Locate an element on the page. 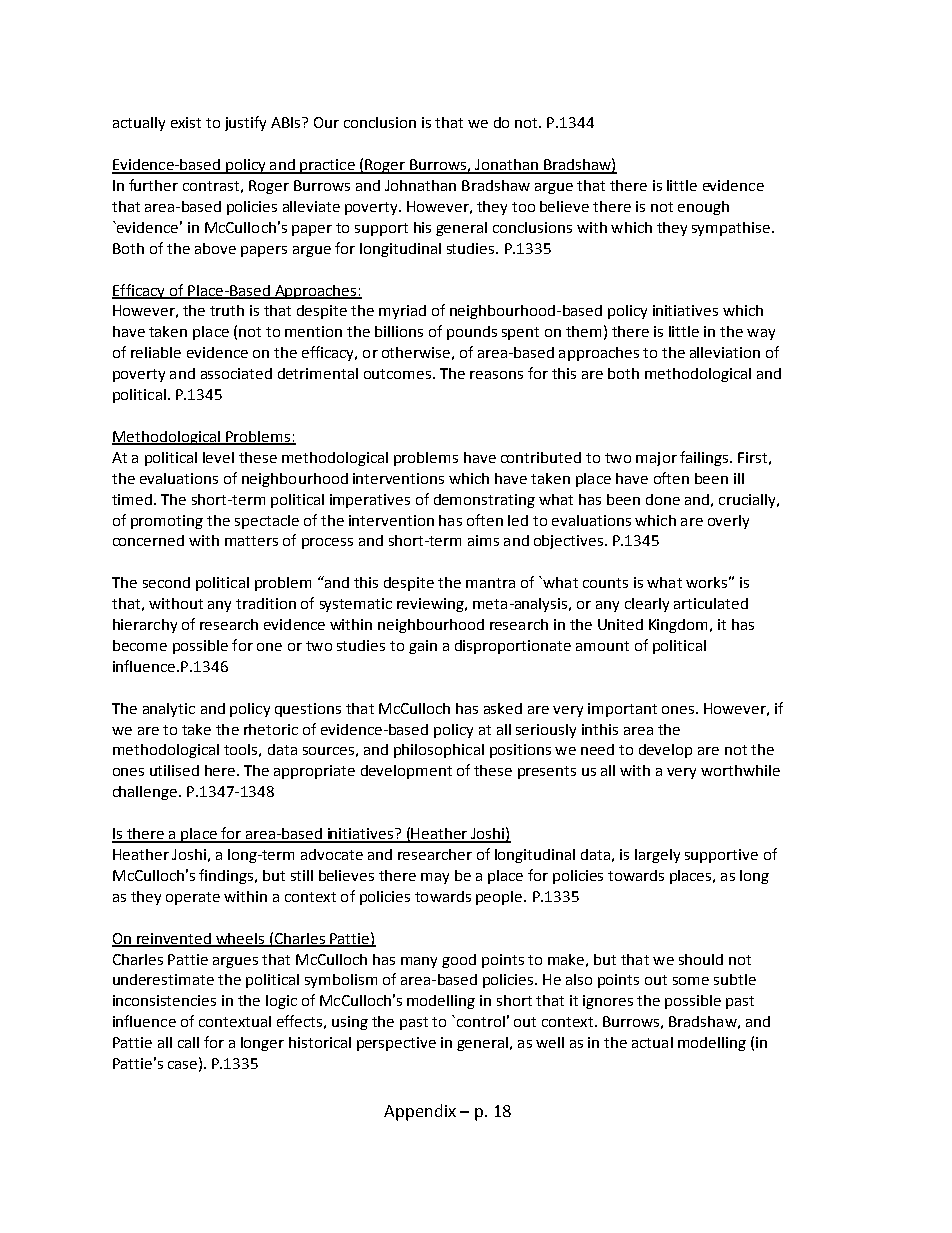  ignores is located at coordinates (608, 1002).
